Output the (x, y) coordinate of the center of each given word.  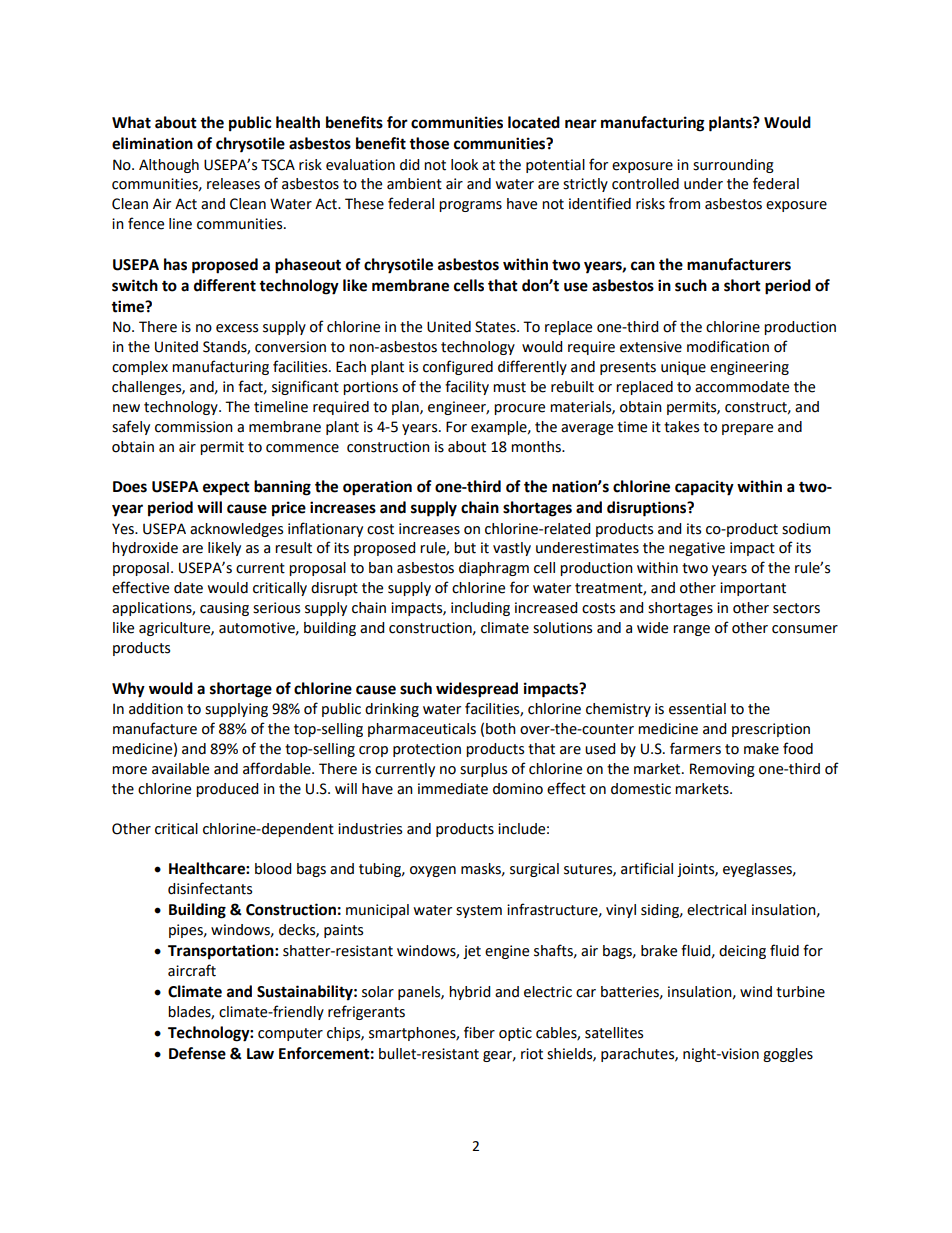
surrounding (733, 166)
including (480, 609)
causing (224, 609)
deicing (742, 952)
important (753, 589)
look (464, 165)
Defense (197, 1053)
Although (169, 166)
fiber (479, 1032)
